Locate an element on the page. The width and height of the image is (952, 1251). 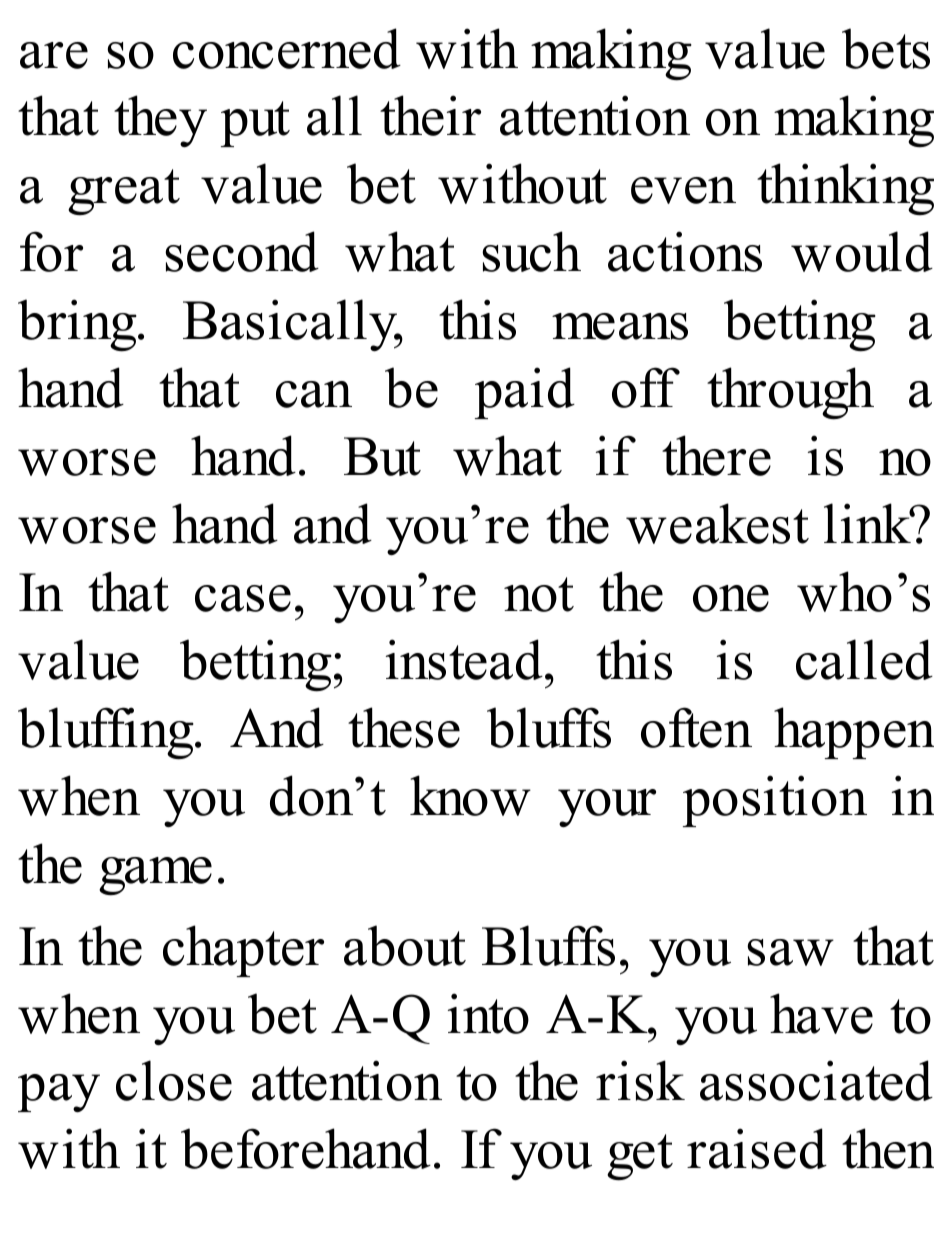
paid is located at coordinates (525, 393).
